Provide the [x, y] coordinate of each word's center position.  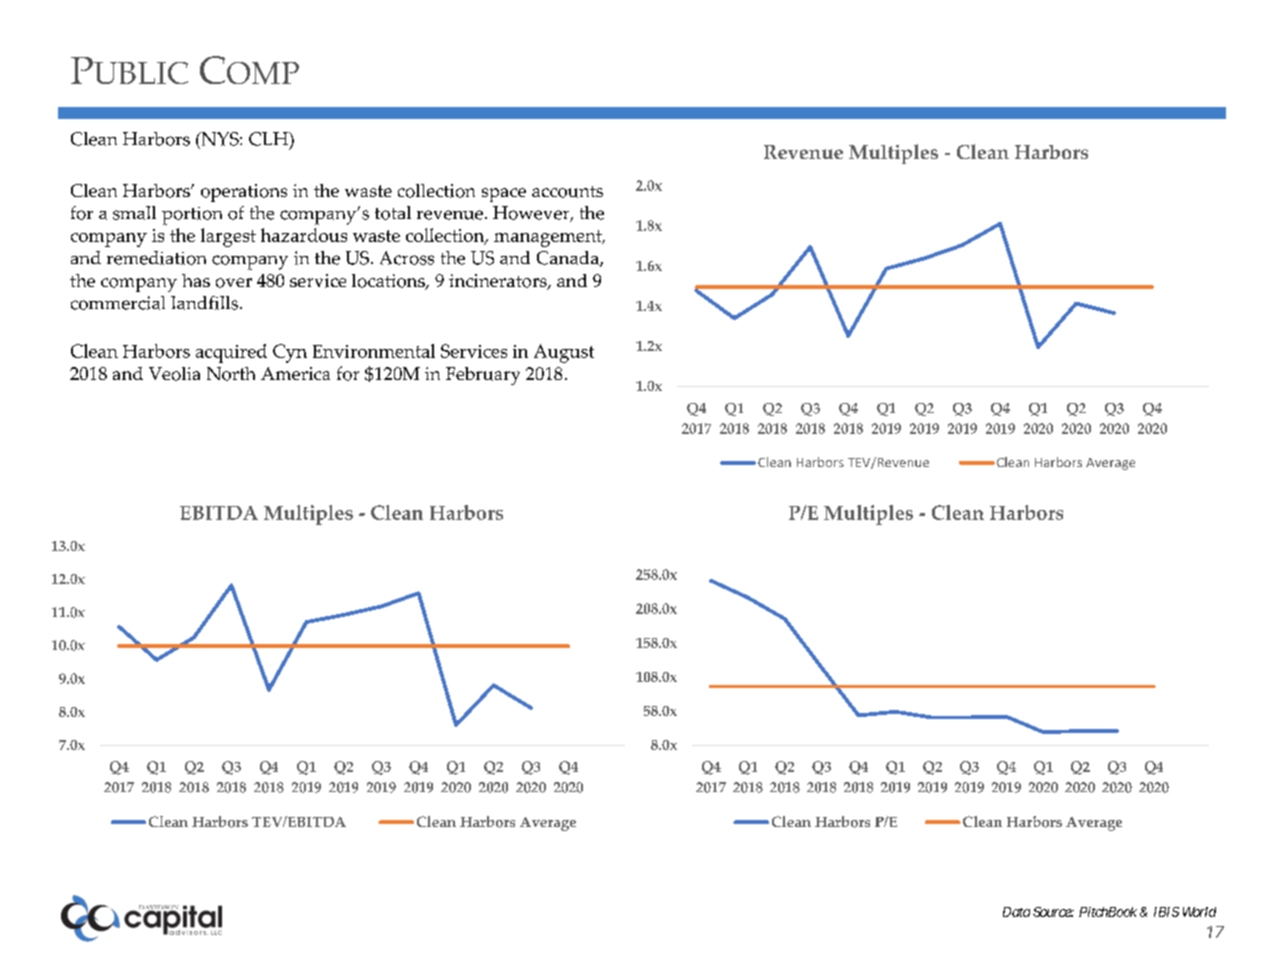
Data [1016, 912]
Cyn [290, 353]
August [564, 353]
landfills [206, 303]
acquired [231, 353]
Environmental [374, 351]
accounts [567, 192]
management [549, 238]
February [483, 376]
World [1199, 912]
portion [192, 216]
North [231, 374]
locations [389, 282]
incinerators [499, 282]
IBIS [1166, 912]
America [295, 373]
